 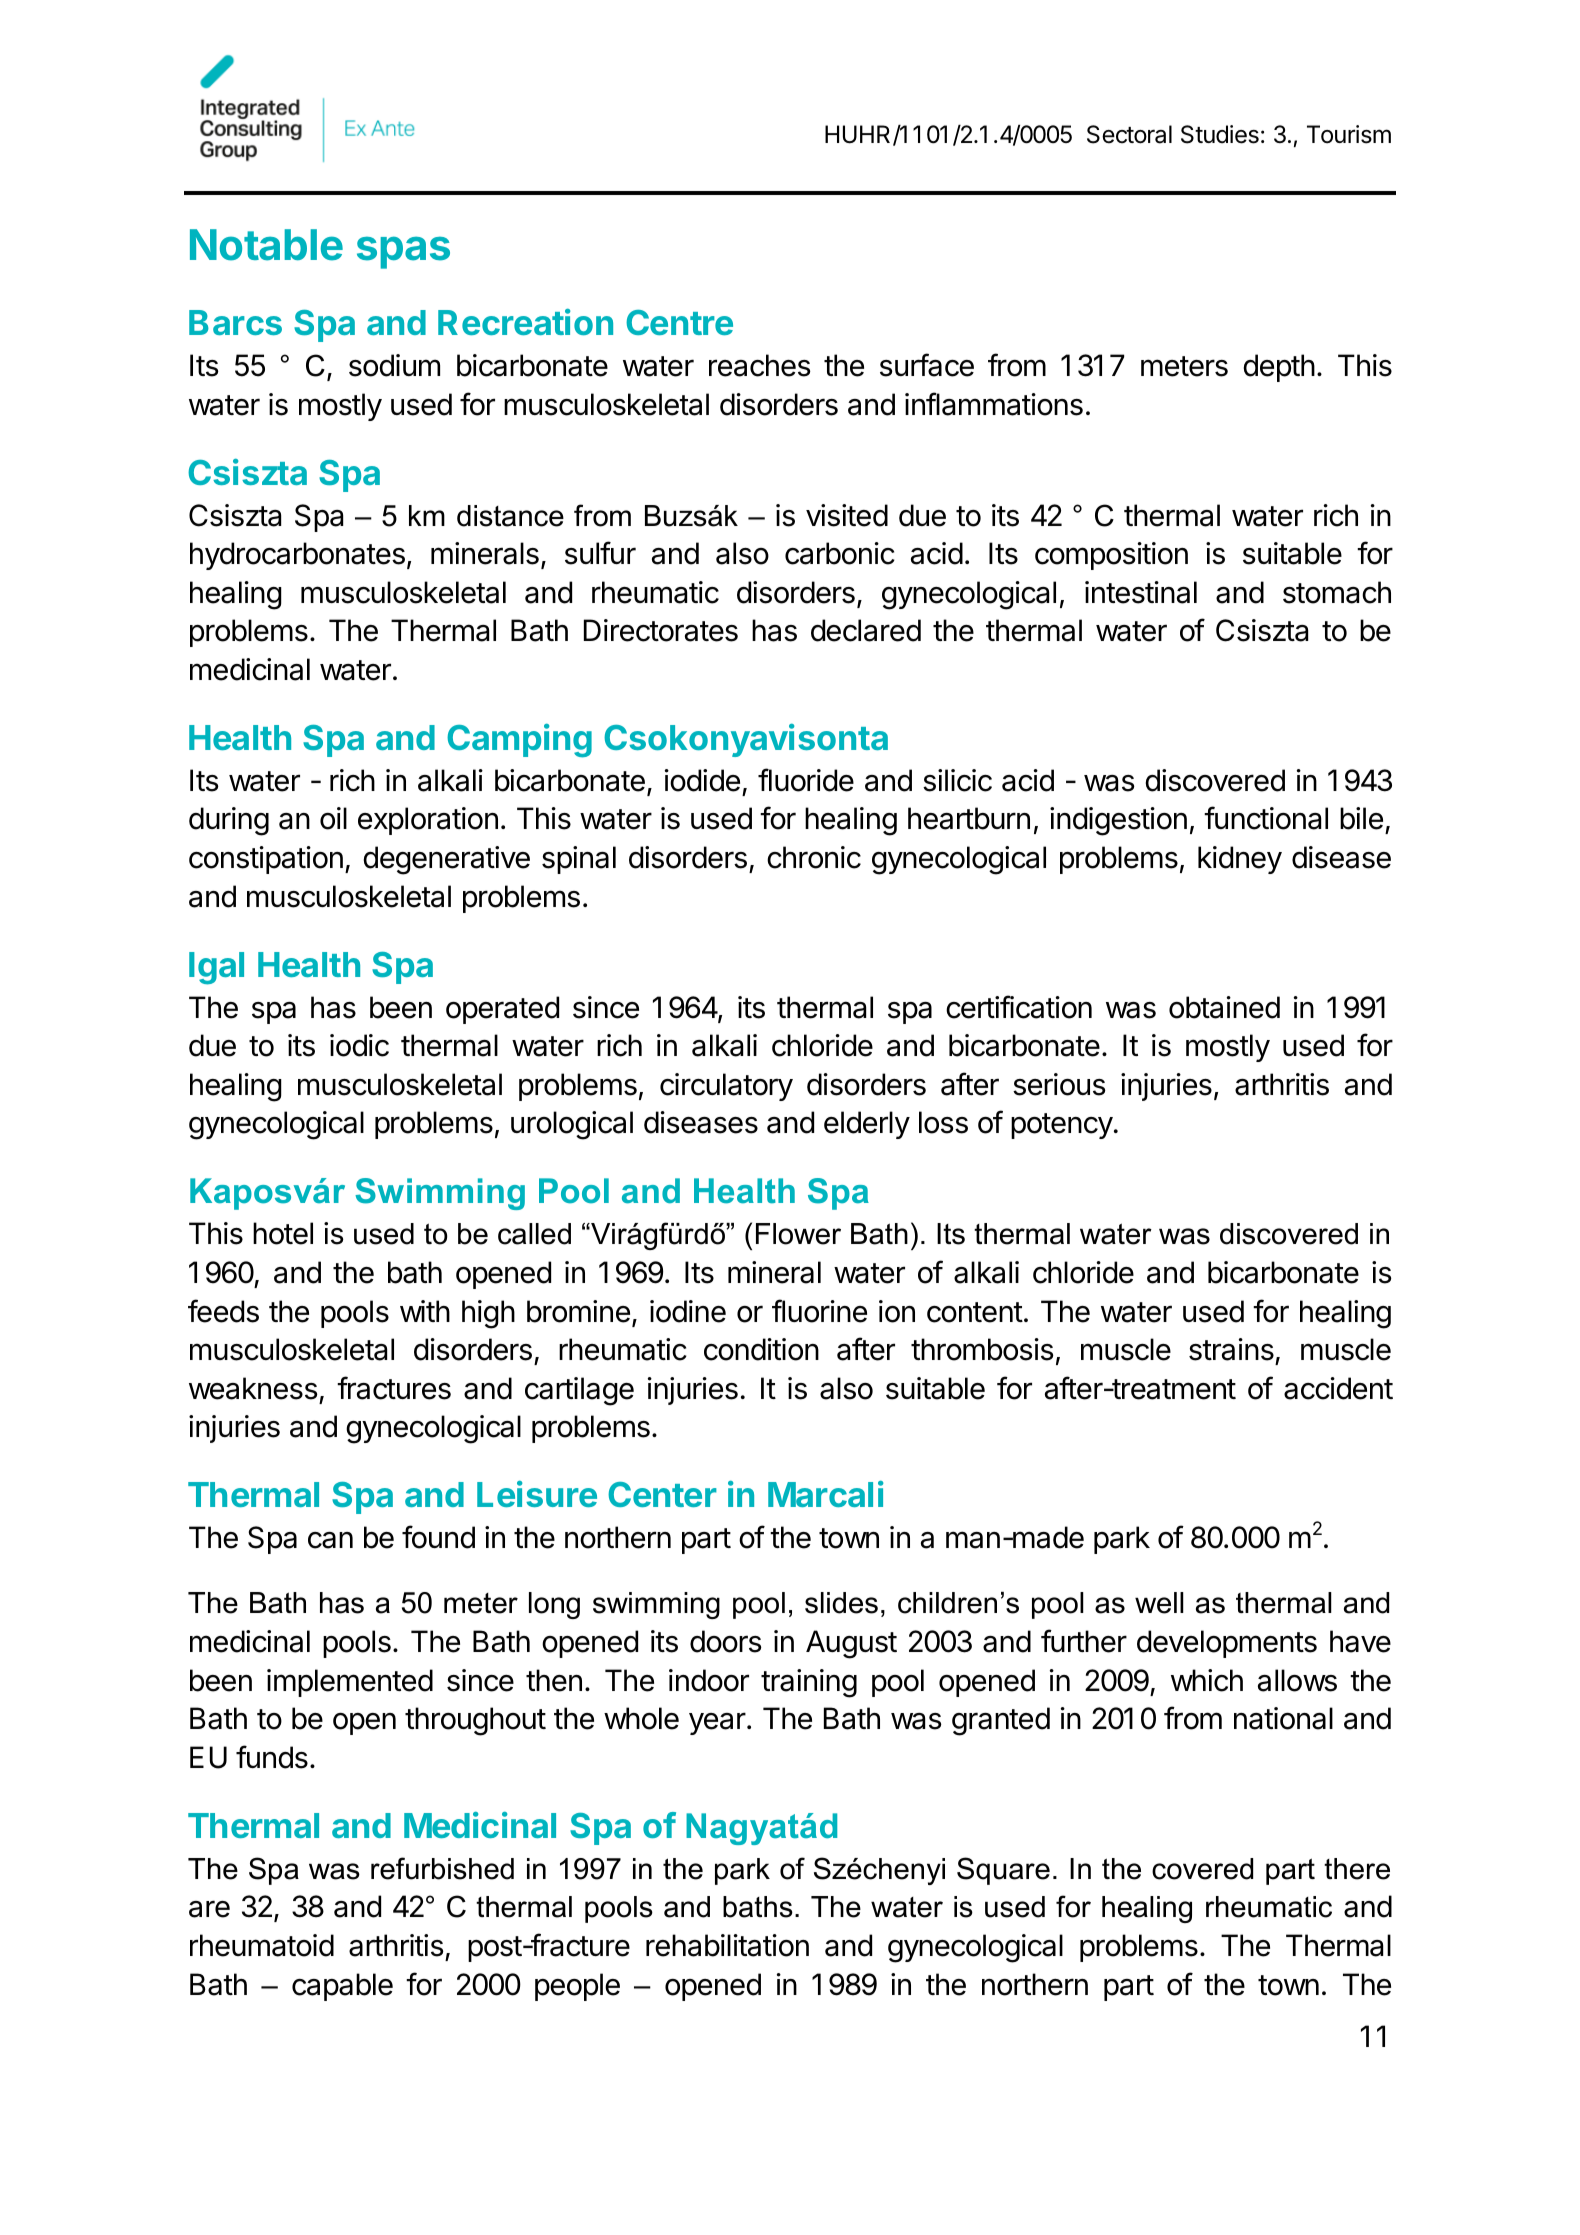 I want to click on capable, so click(x=342, y=1987).
